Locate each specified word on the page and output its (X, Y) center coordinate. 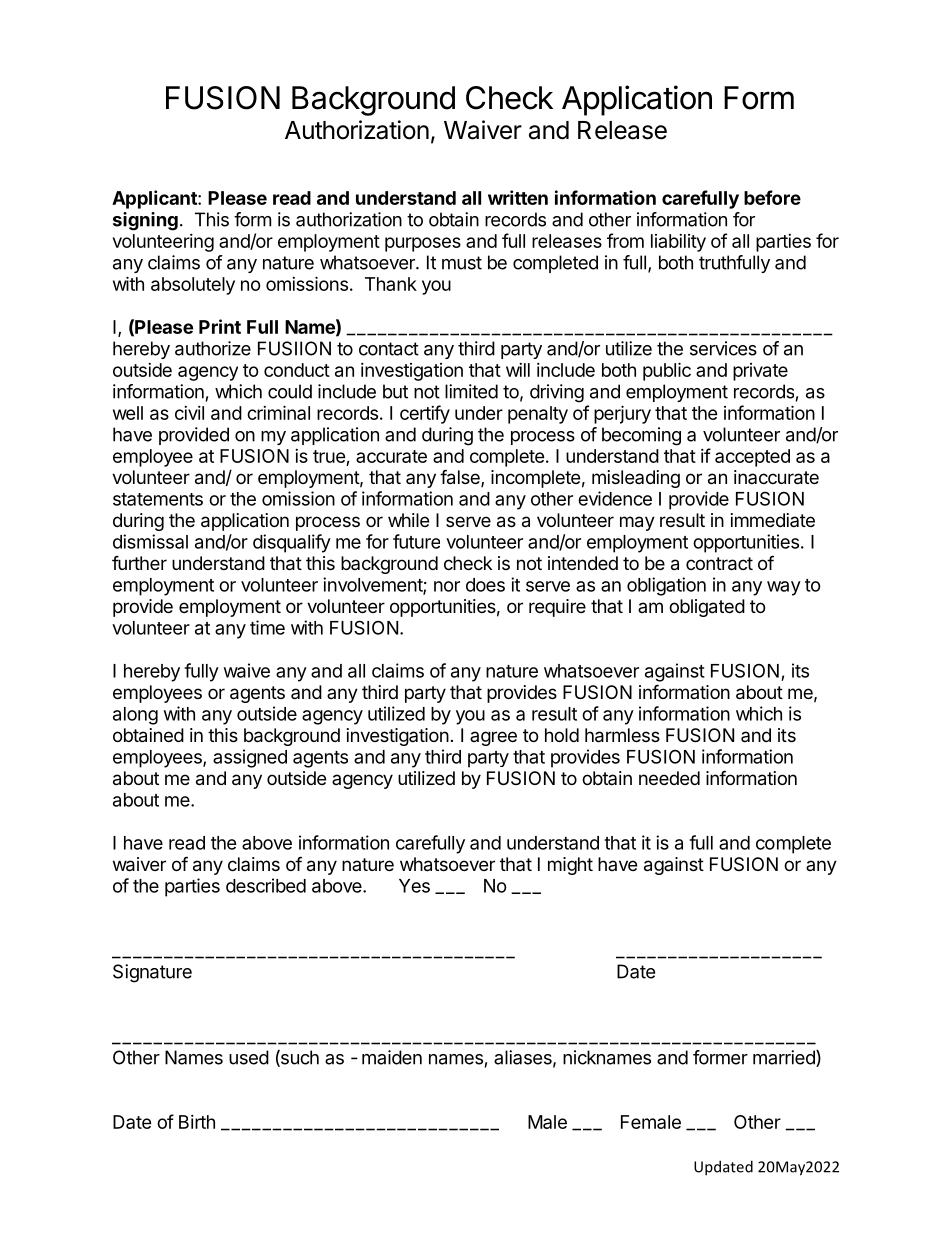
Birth (197, 1122)
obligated (707, 608)
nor (447, 586)
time (267, 627)
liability (678, 243)
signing (145, 221)
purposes (423, 244)
